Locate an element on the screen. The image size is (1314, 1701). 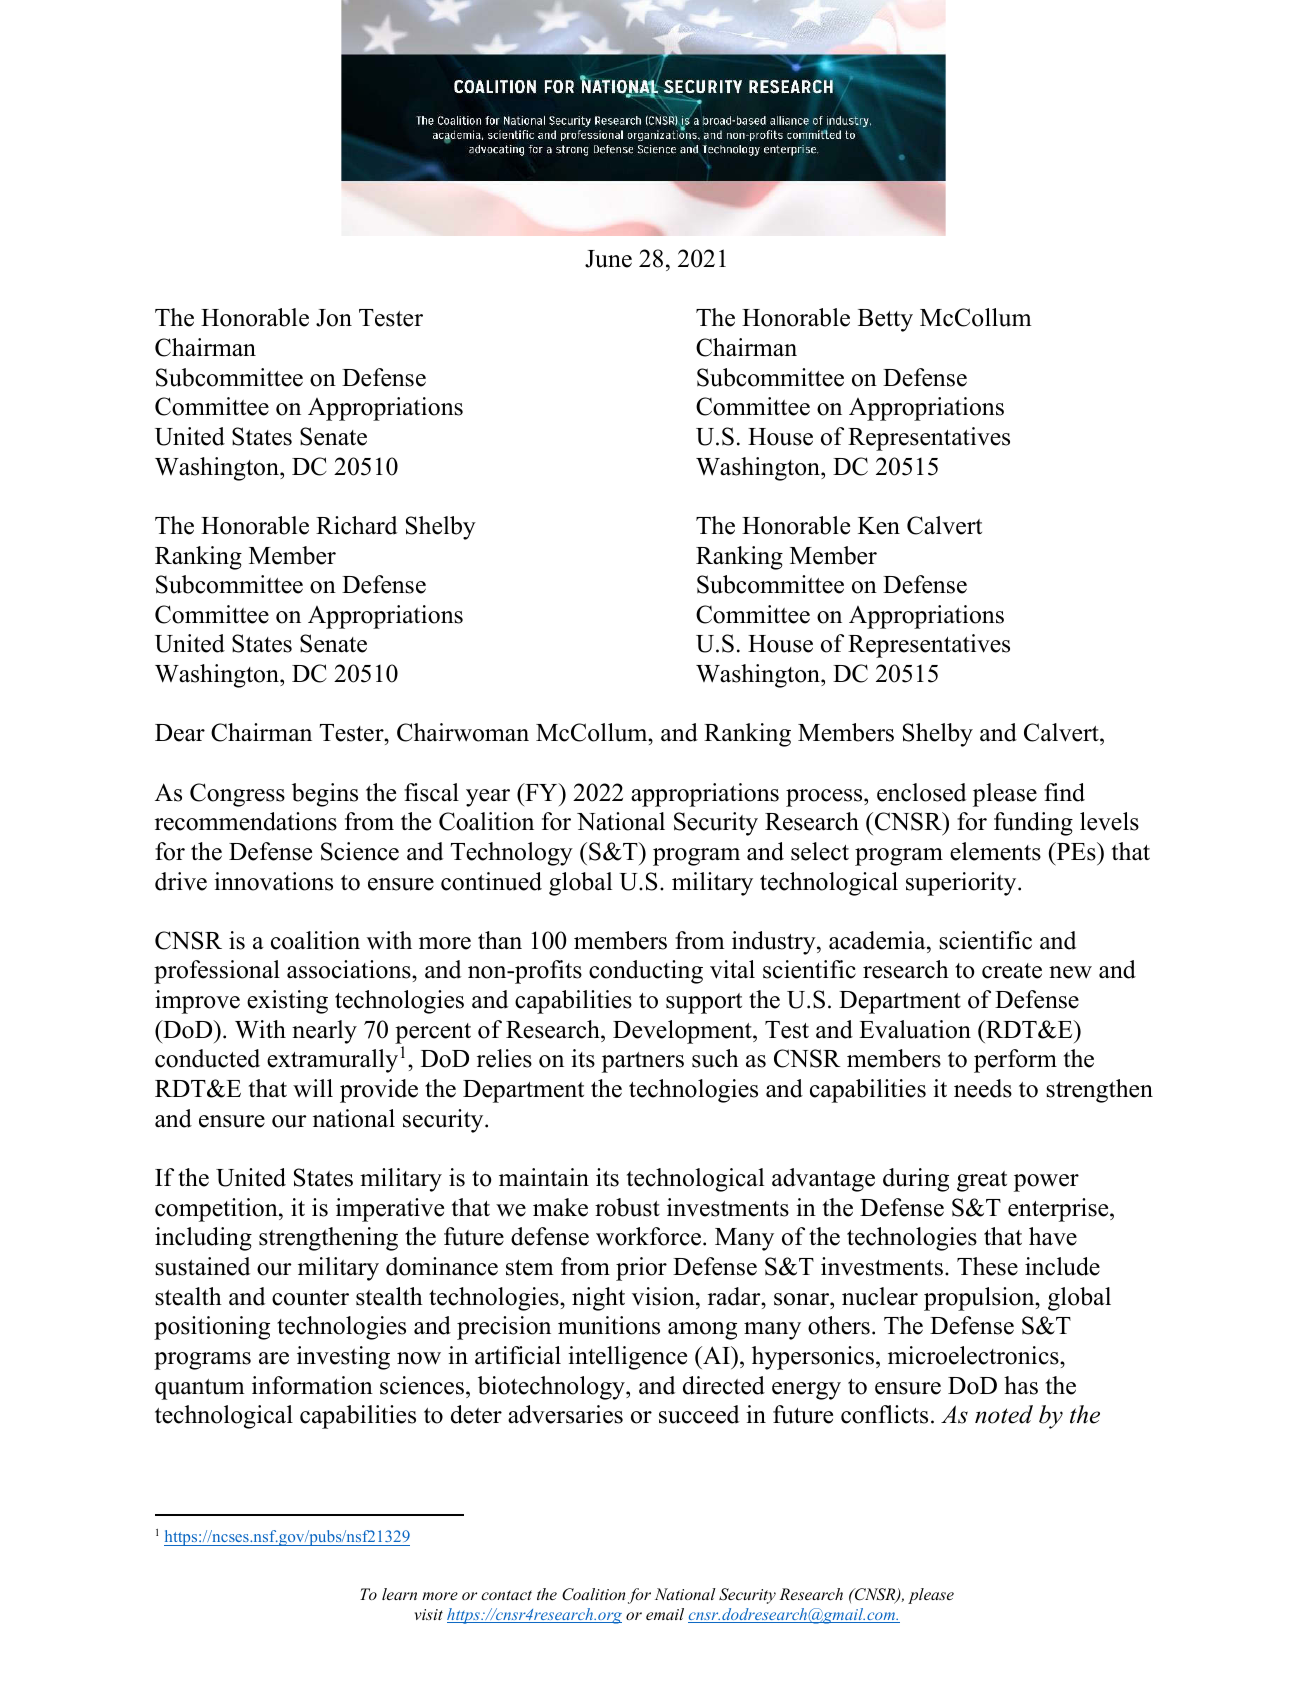
noted is located at coordinates (1004, 1414).
